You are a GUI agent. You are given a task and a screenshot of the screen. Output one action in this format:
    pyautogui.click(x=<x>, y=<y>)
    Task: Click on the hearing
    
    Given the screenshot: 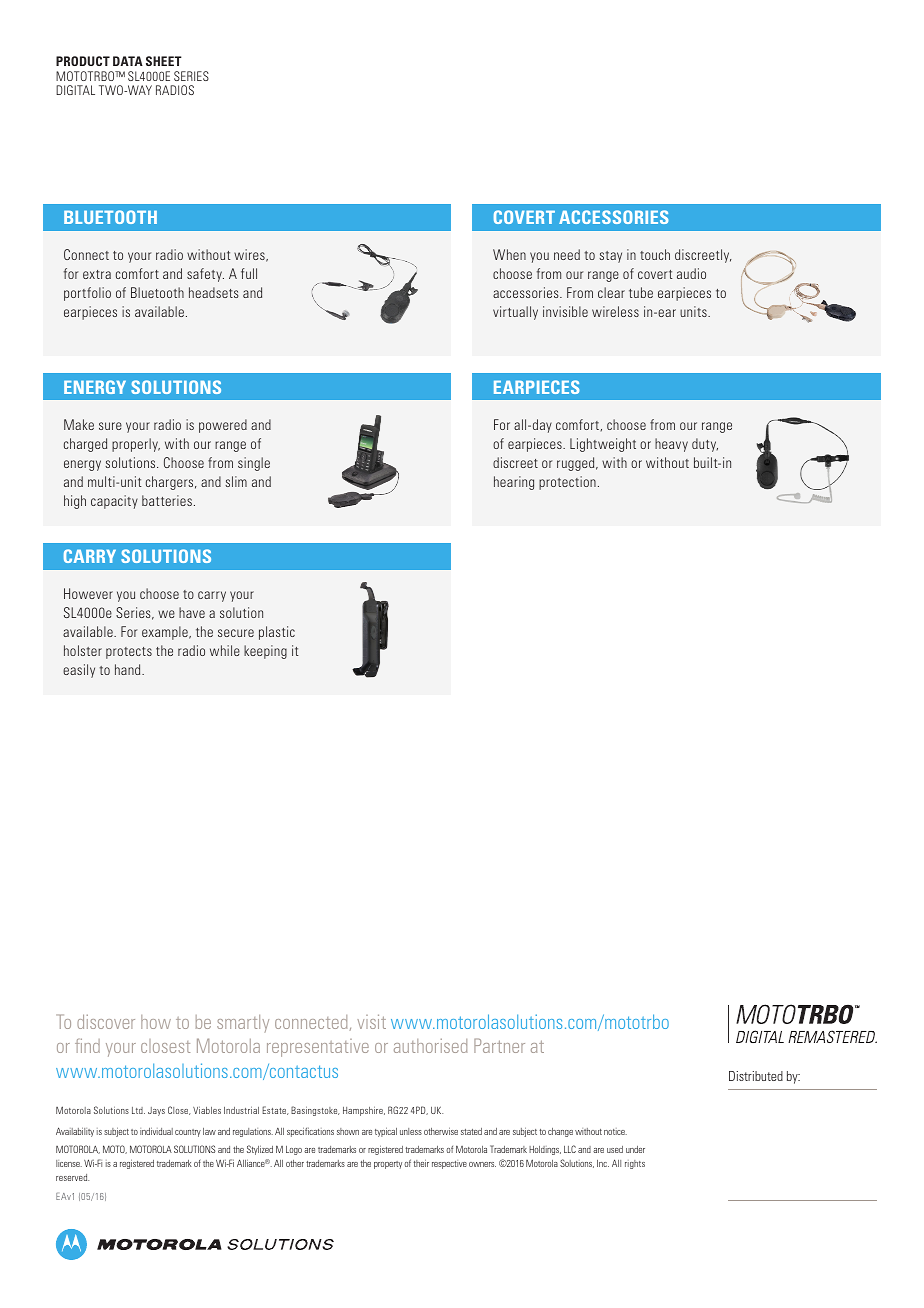 What is the action you would take?
    pyautogui.click(x=514, y=483)
